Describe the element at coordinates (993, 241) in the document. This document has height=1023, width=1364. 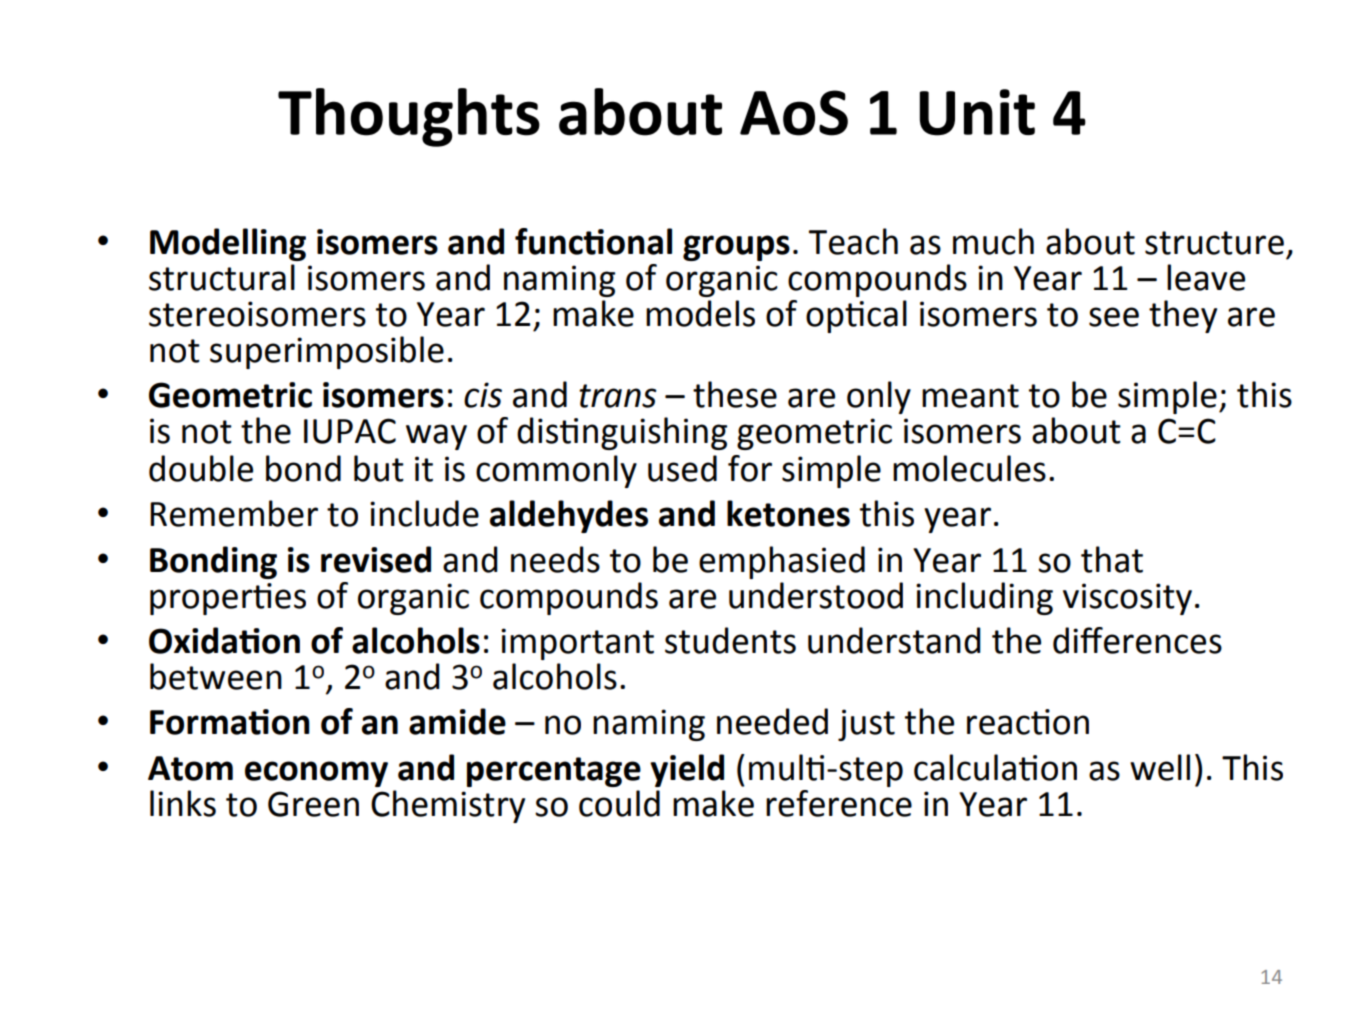
I see `much` at that location.
